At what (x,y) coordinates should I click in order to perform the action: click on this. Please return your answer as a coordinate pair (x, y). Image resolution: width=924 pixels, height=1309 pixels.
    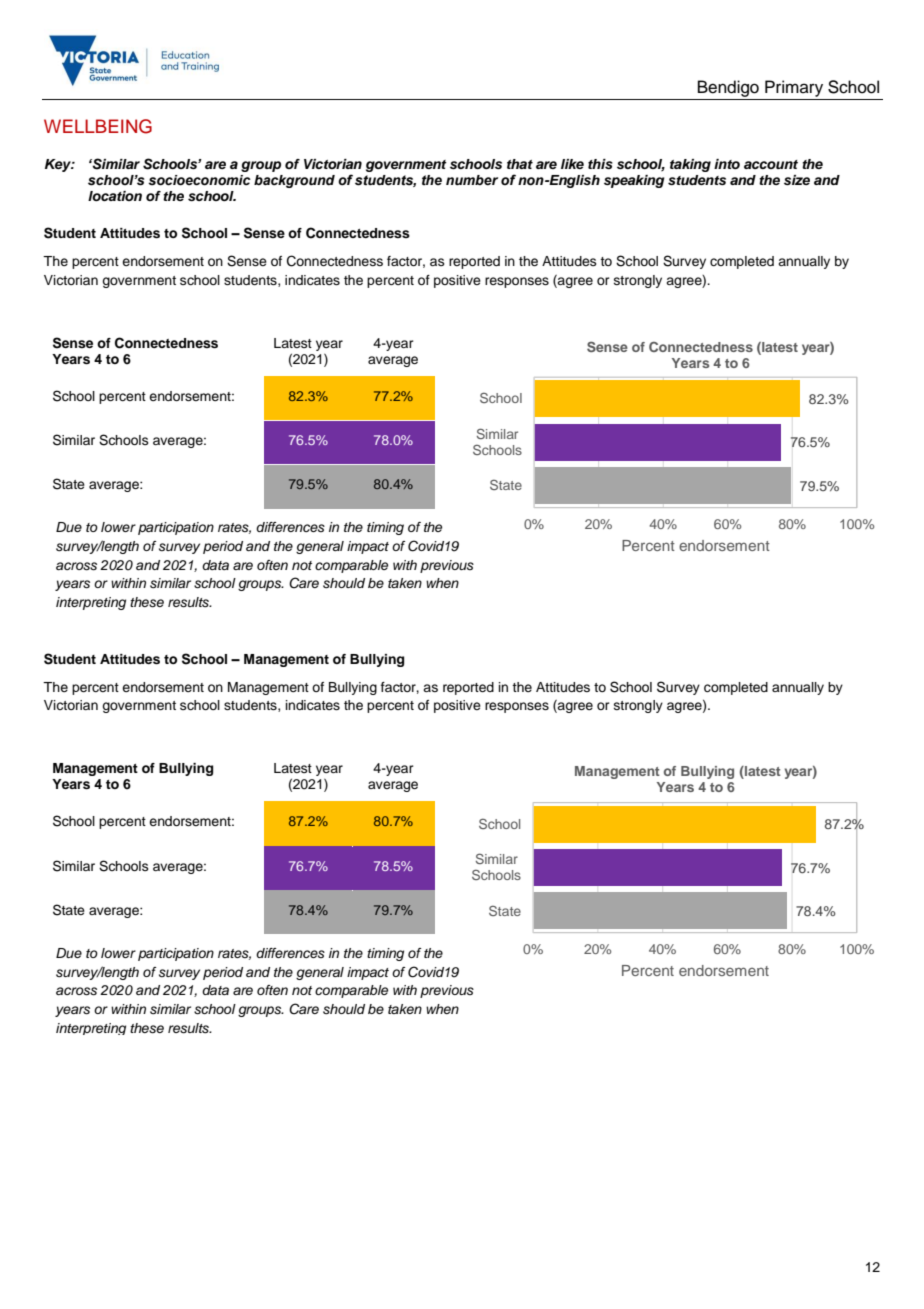
    Looking at the image, I should click on (600, 164).
